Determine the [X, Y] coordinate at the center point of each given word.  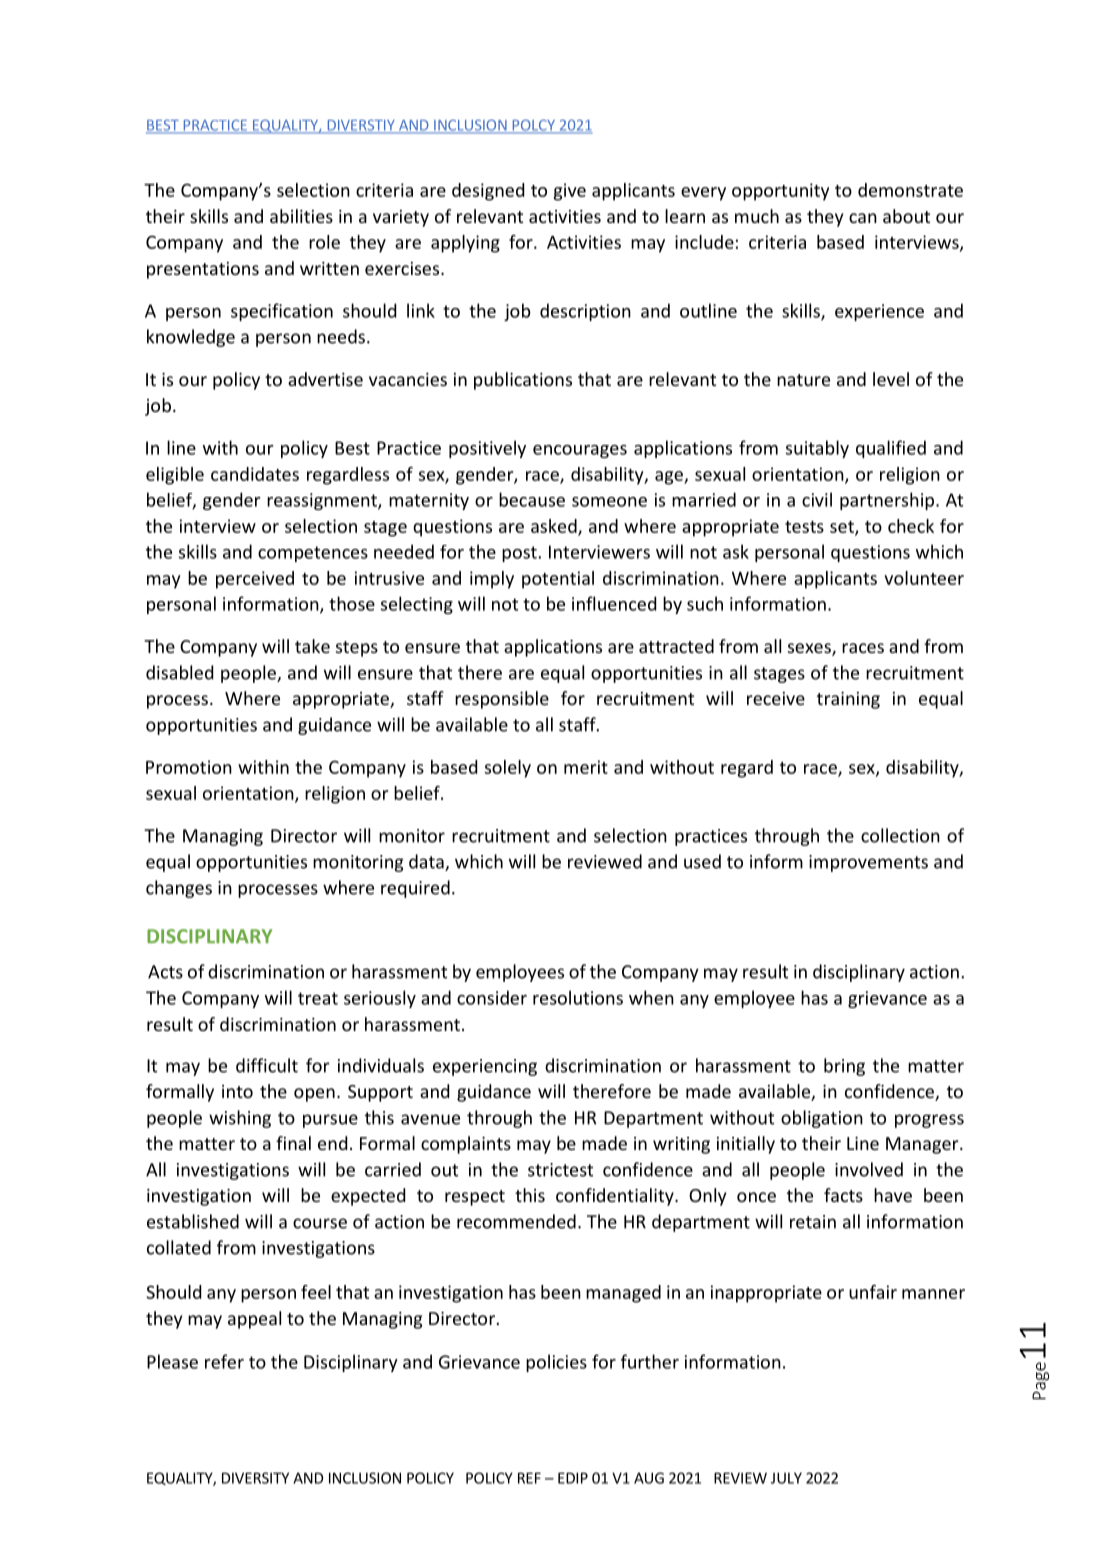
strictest [560, 1170]
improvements [868, 863]
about [906, 216]
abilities [301, 216]
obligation [822, 1119]
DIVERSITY [255, 1478]
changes [179, 889]
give [570, 192]
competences [313, 554]
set [843, 528]
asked [555, 527]
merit [586, 767]
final [293, 1143]
